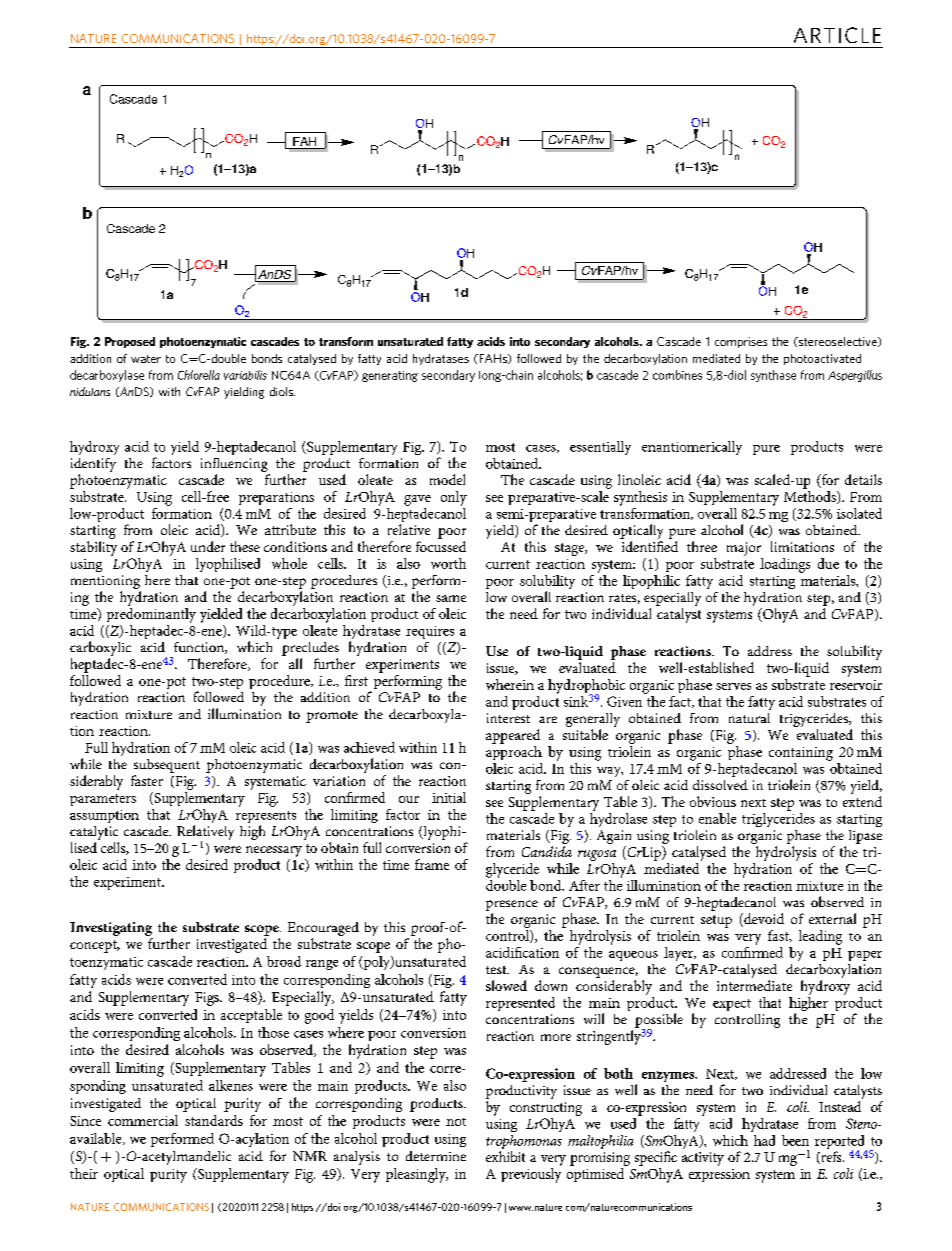  I want to click on Chlorella, so click(199, 375).
